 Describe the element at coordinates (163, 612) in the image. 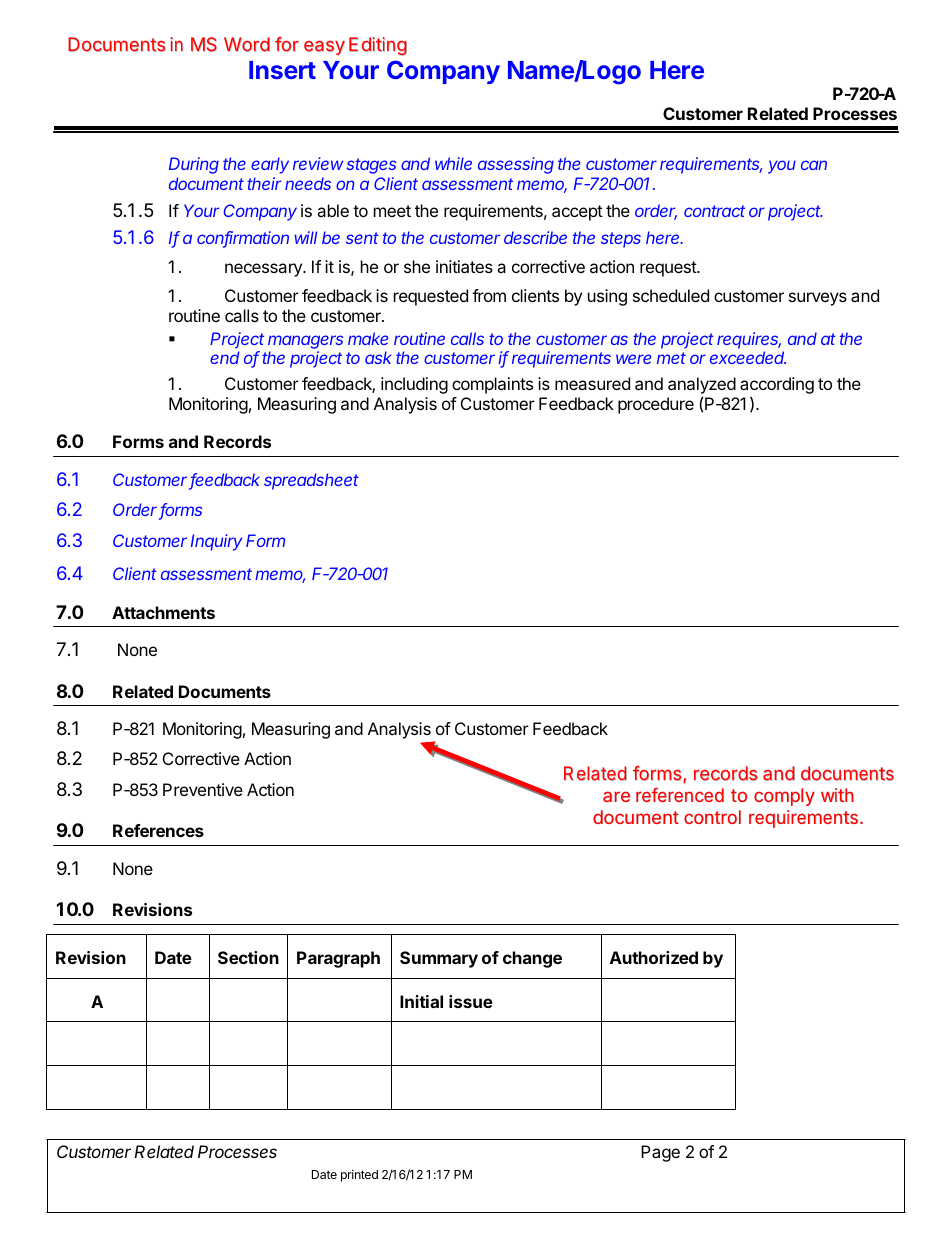

I see `Attachments` at that location.
